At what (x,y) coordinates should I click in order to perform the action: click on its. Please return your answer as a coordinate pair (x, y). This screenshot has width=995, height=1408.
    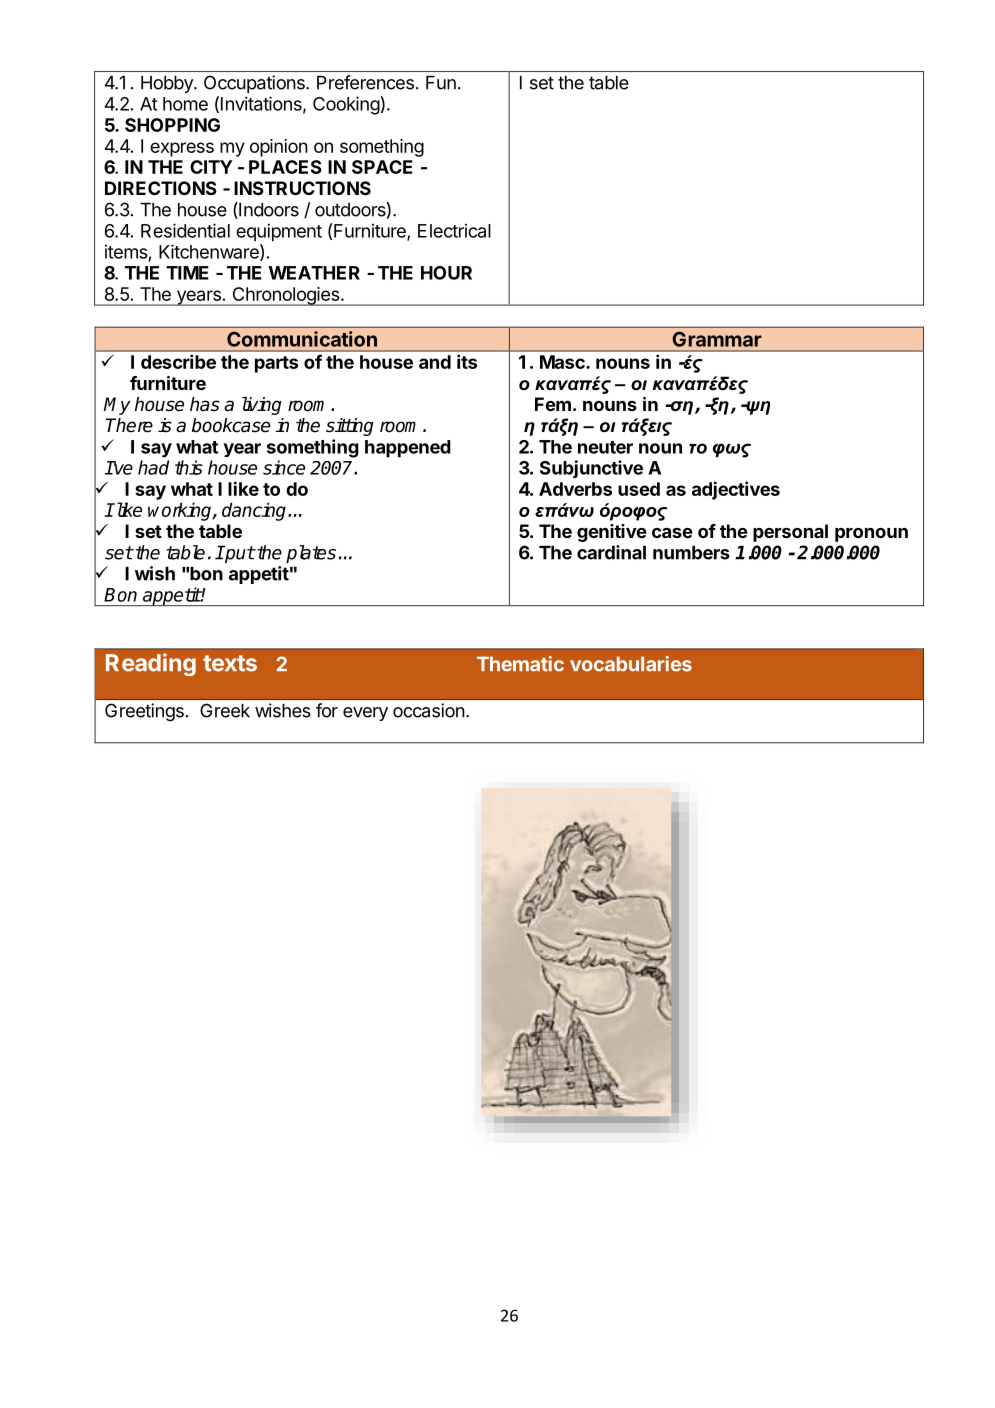
    Looking at the image, I should click on (467, 361).
